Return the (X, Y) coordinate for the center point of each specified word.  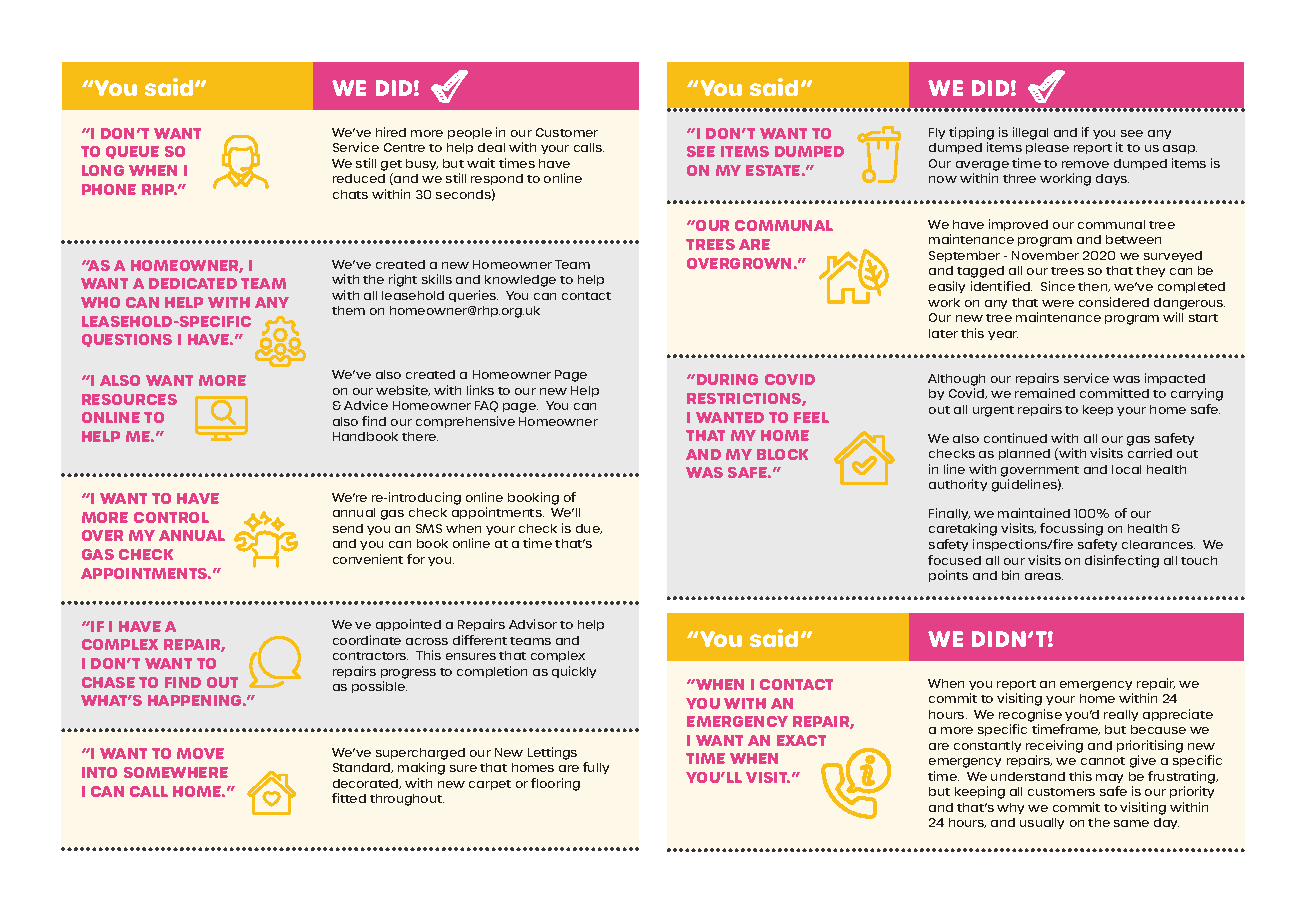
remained (1045, 393)
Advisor (533, 624)
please (1047, 148)
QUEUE (132, 152)
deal (491, 147)
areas (1044, 576)
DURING (727, 379)
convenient (368, 559)
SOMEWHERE (176, 772)
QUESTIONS (127, 340)
